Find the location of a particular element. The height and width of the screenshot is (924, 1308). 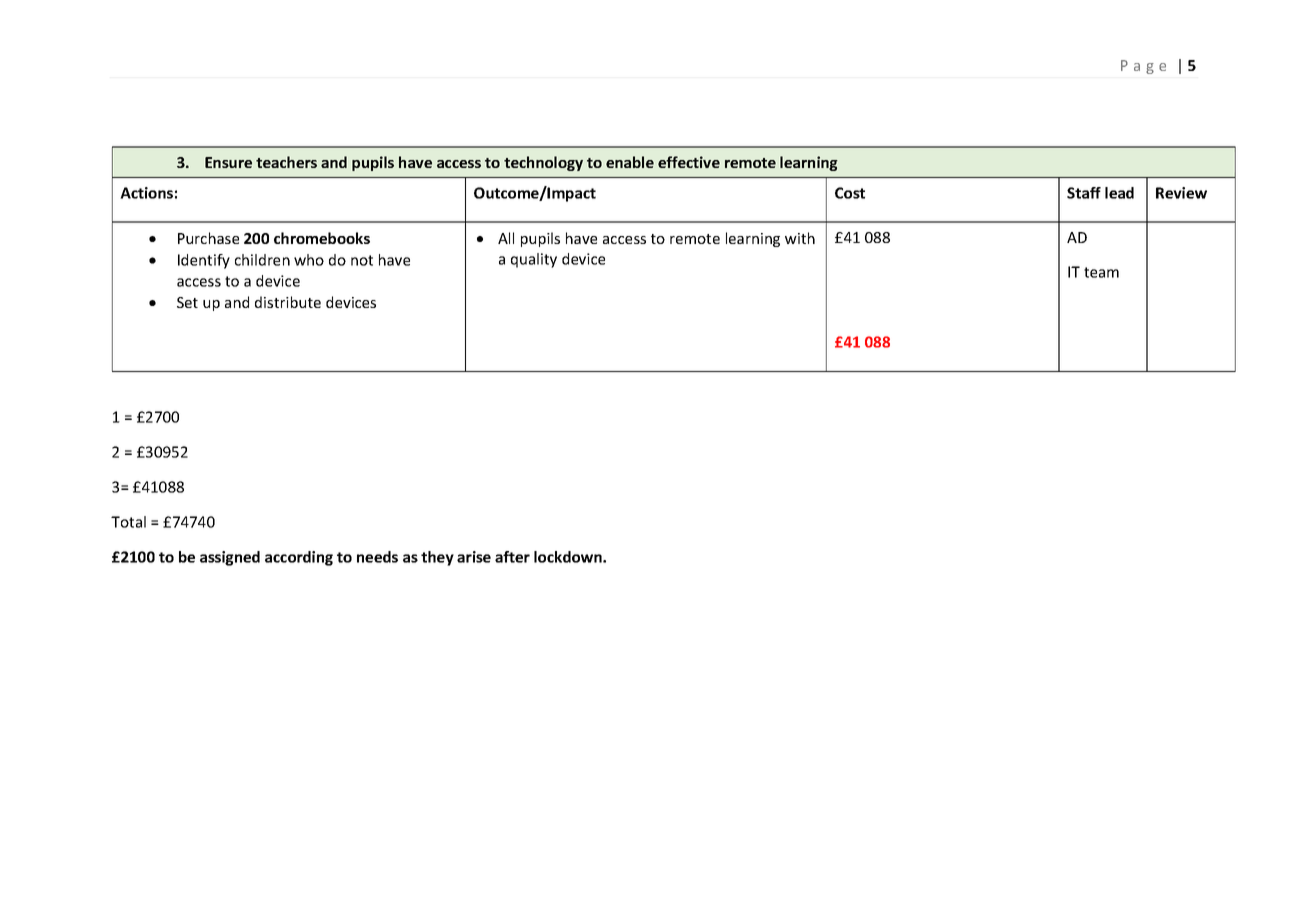

enable is located at coordinates (630, 162).
